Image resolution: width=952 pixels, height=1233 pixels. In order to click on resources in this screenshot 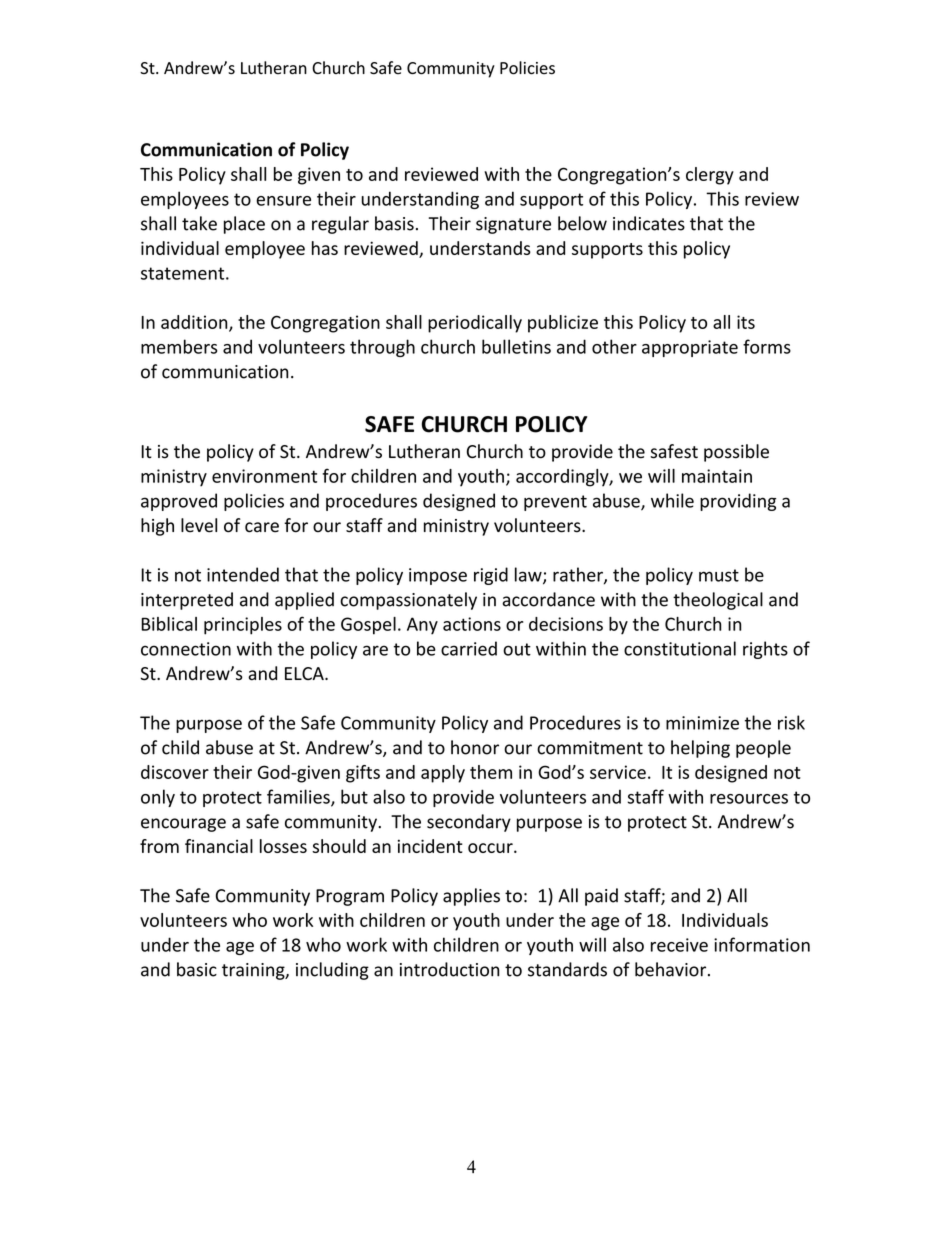, I will do `click(749, 799)`.
